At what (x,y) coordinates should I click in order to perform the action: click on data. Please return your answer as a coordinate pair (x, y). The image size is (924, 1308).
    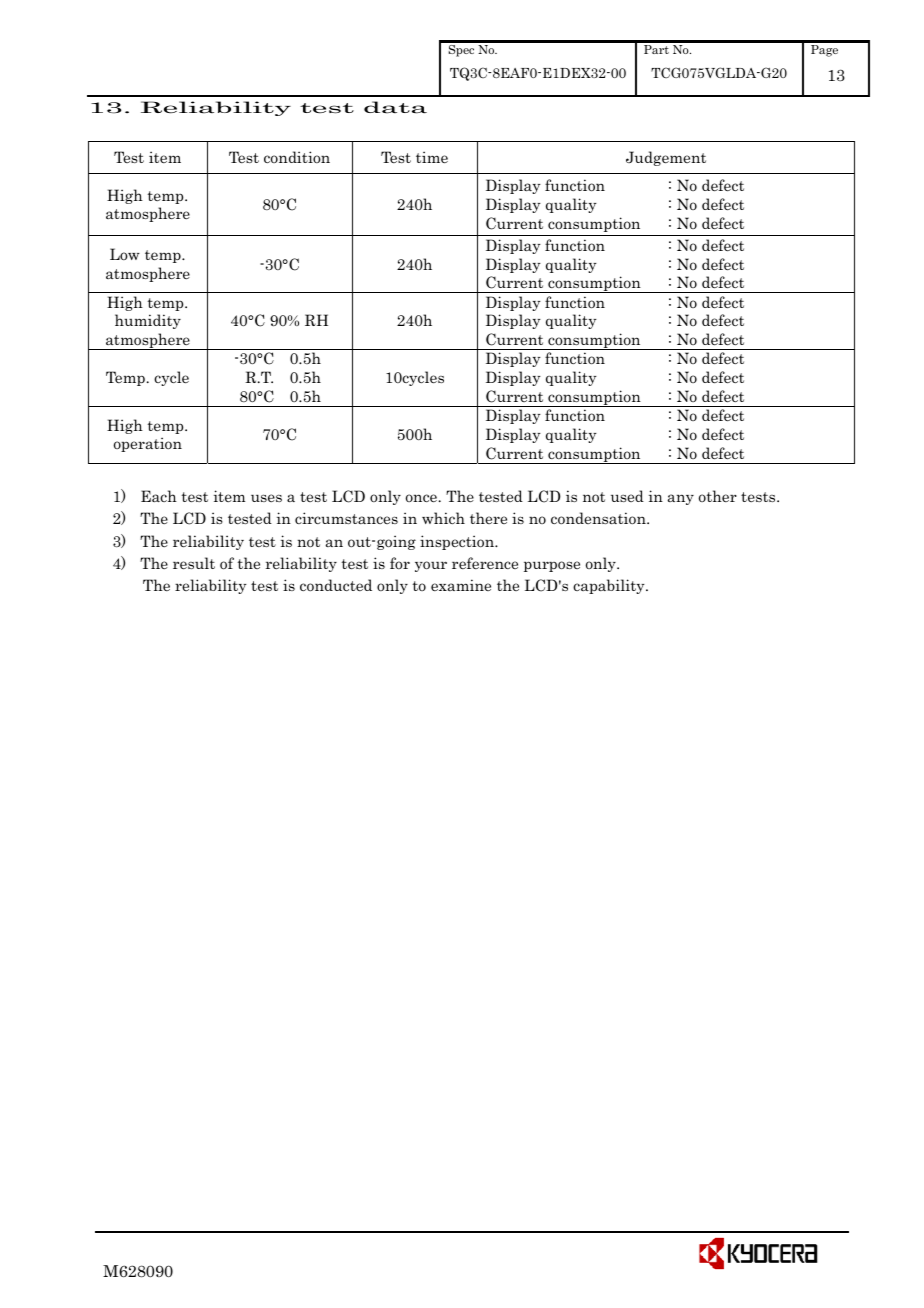
    Looking at the image, I should click on (395, 107).
